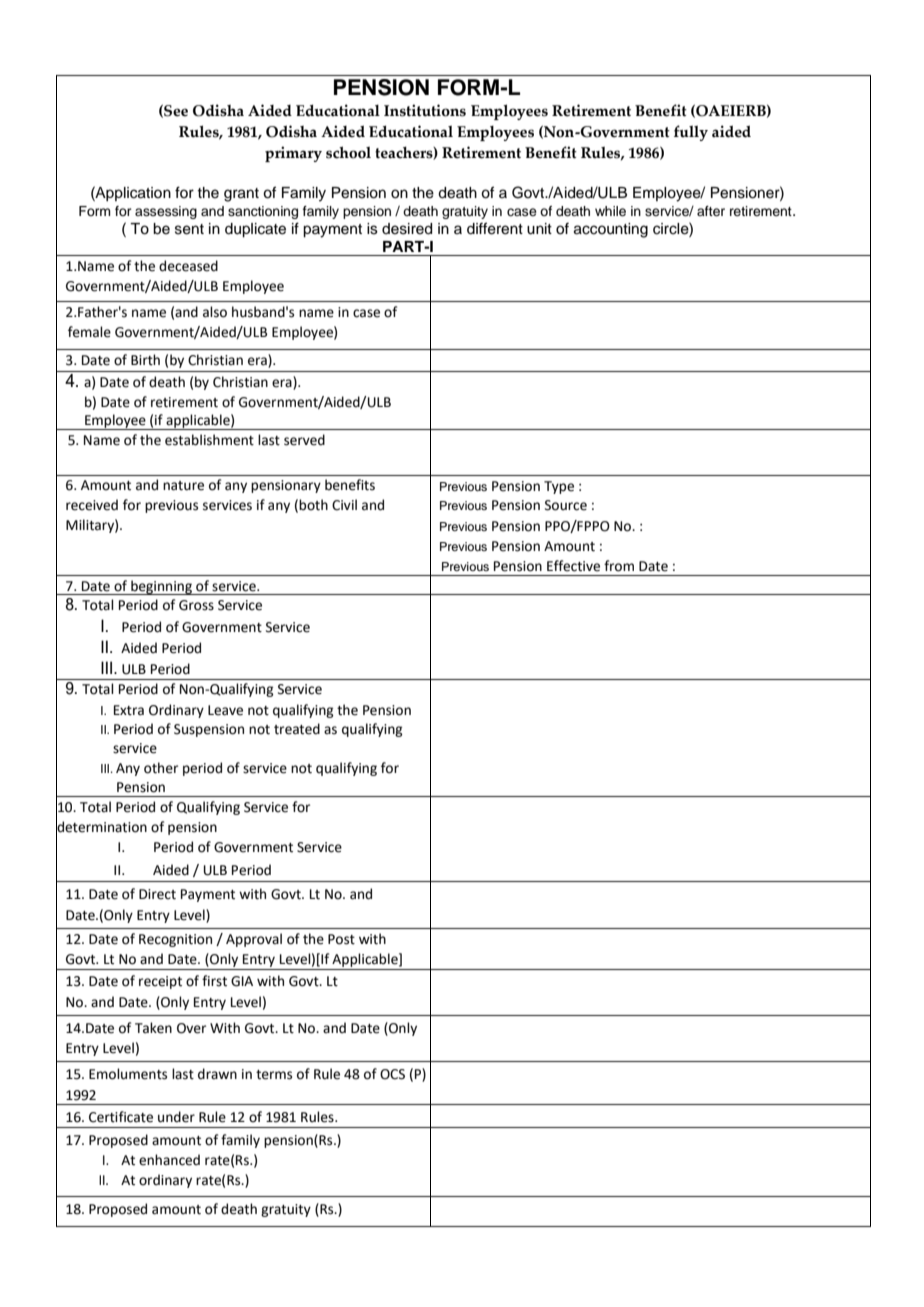 The height and width of the page is (1307, 924). Describe the element at coordinates (196, 605) in the page. I see `Gross` at that location.
